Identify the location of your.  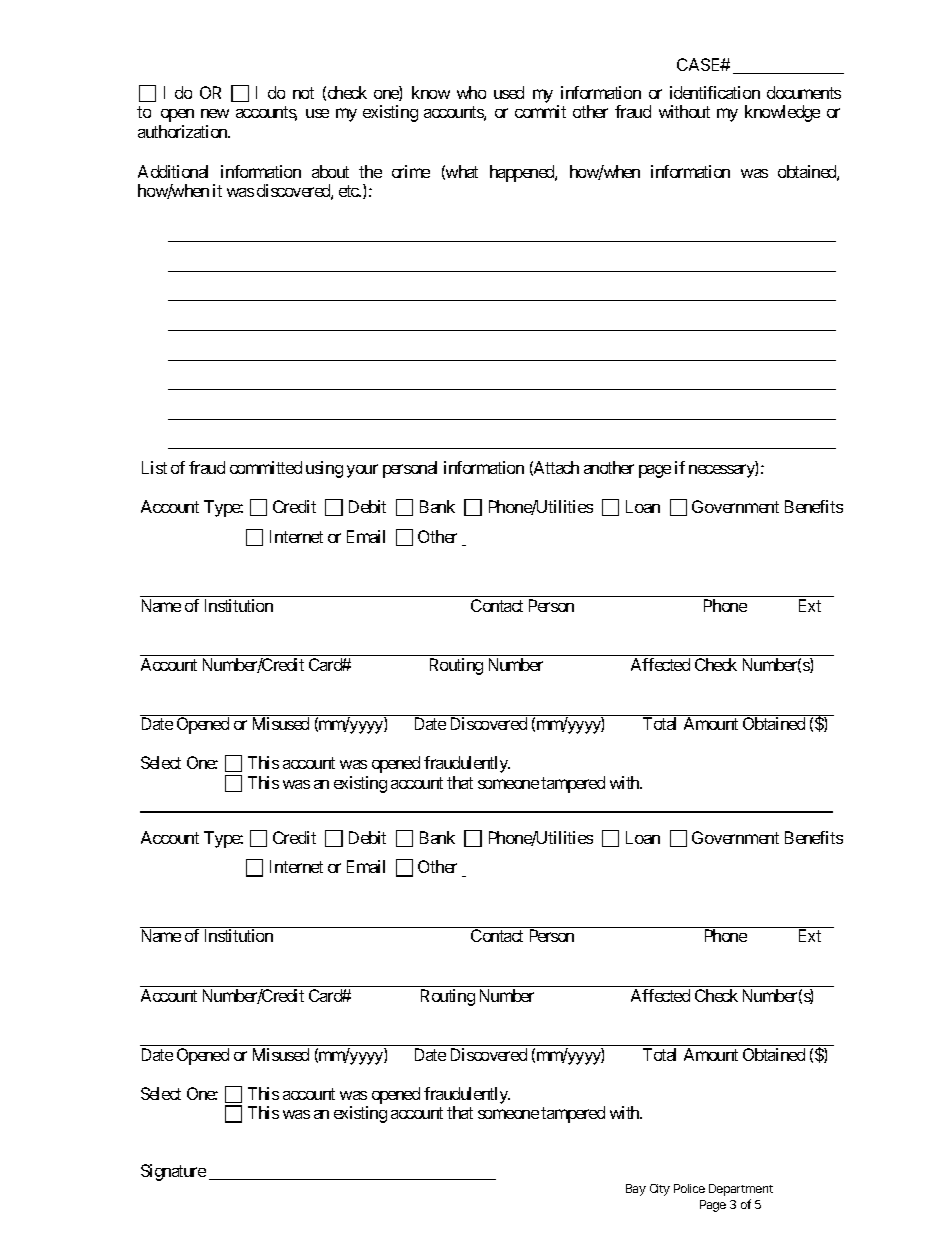
(362, 471).
